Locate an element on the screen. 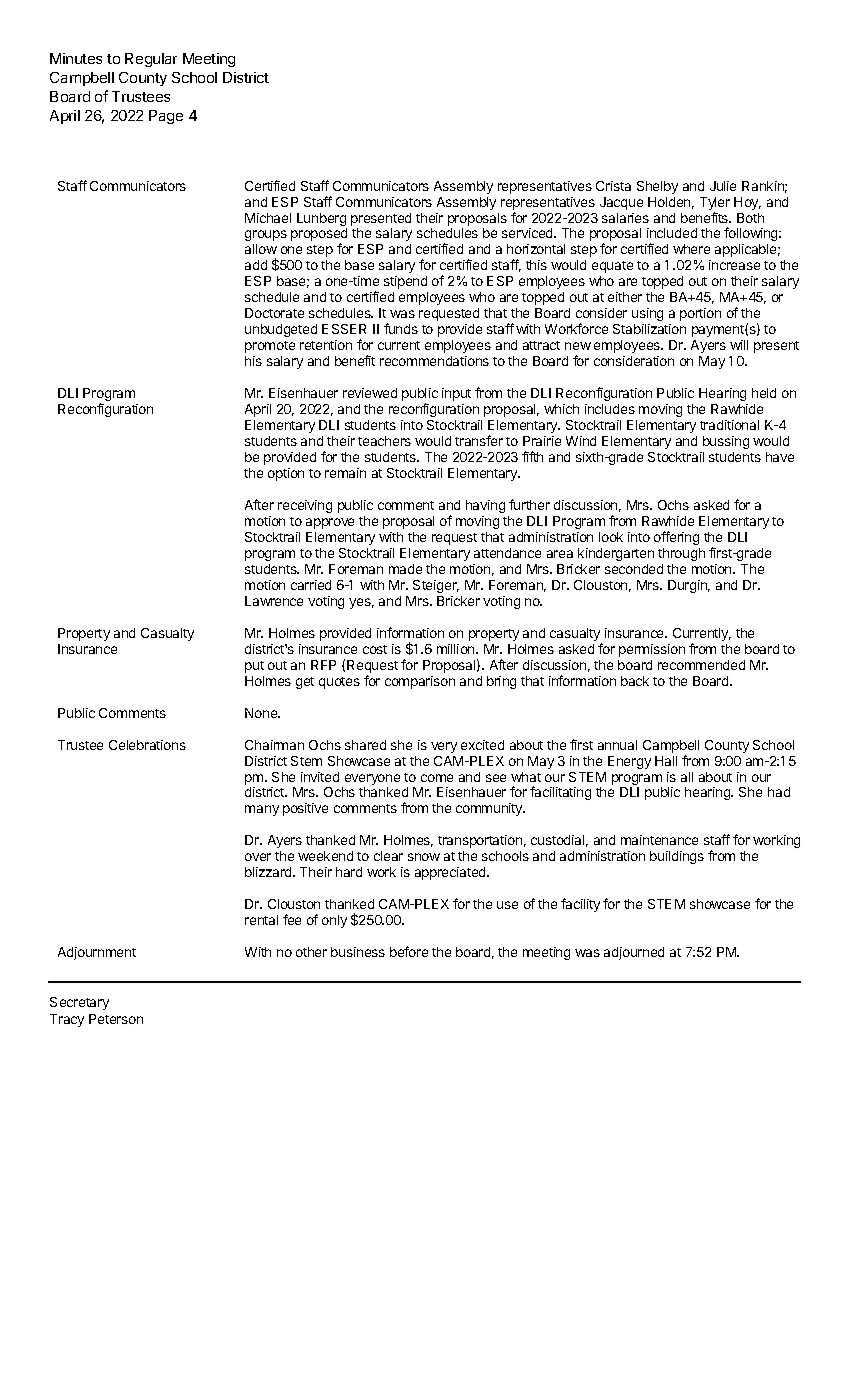  input is located at coordinates (456, 394).
